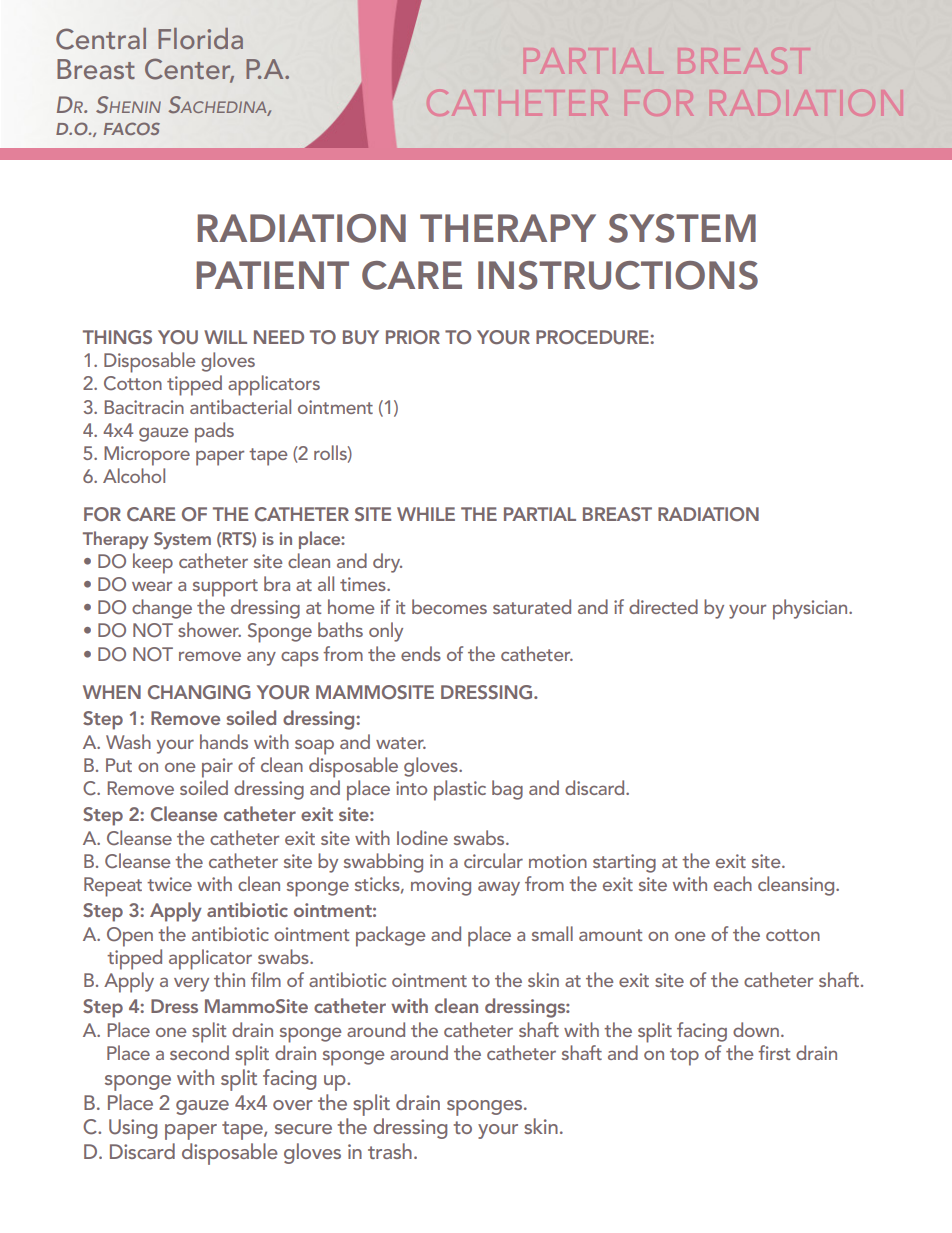  What do you see at coordinates (200, 38) in the image?
I see `Florida` at bounding box center [200, 38].
